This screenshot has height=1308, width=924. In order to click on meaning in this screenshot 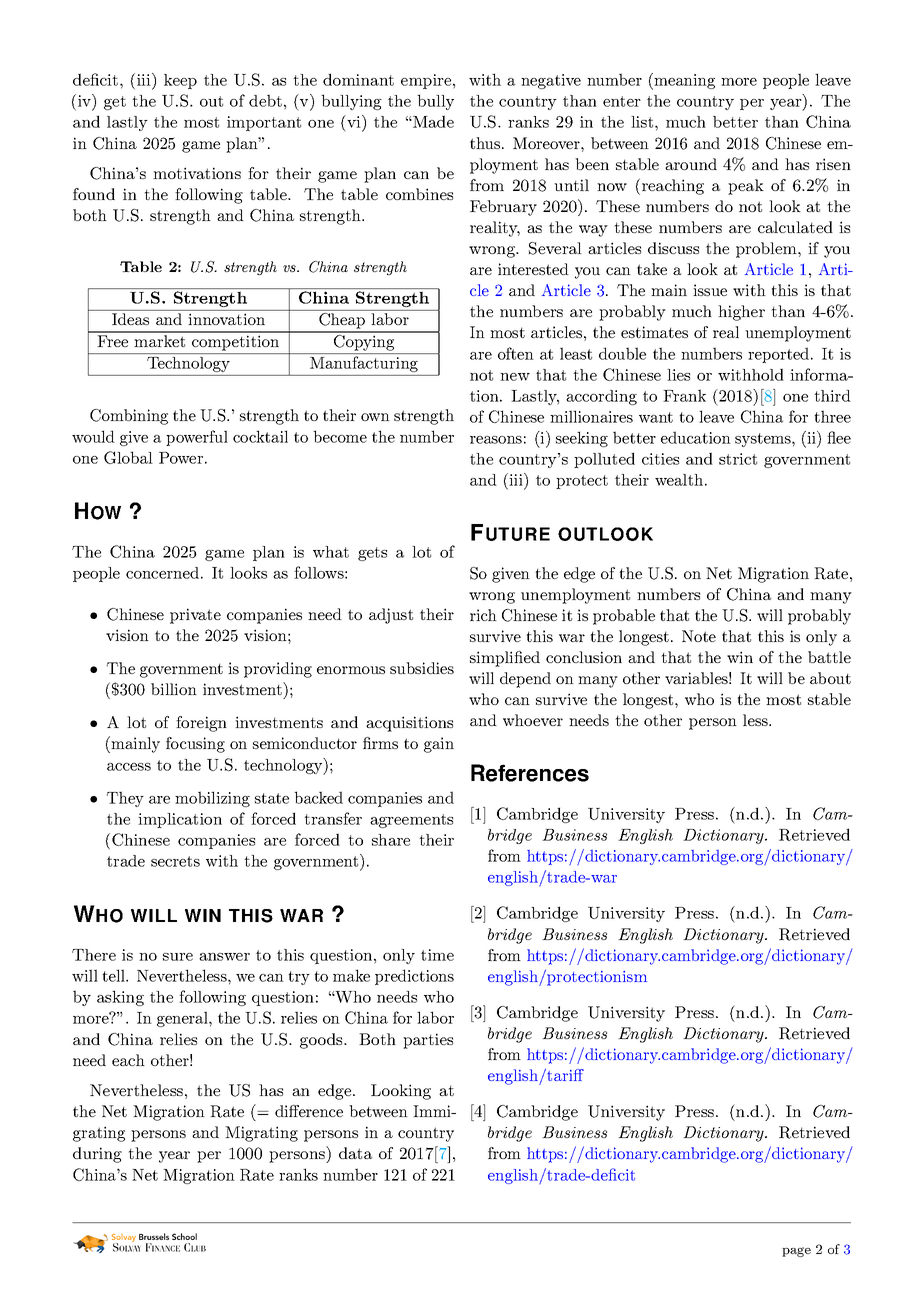, I will do `click(683, 81)`.
